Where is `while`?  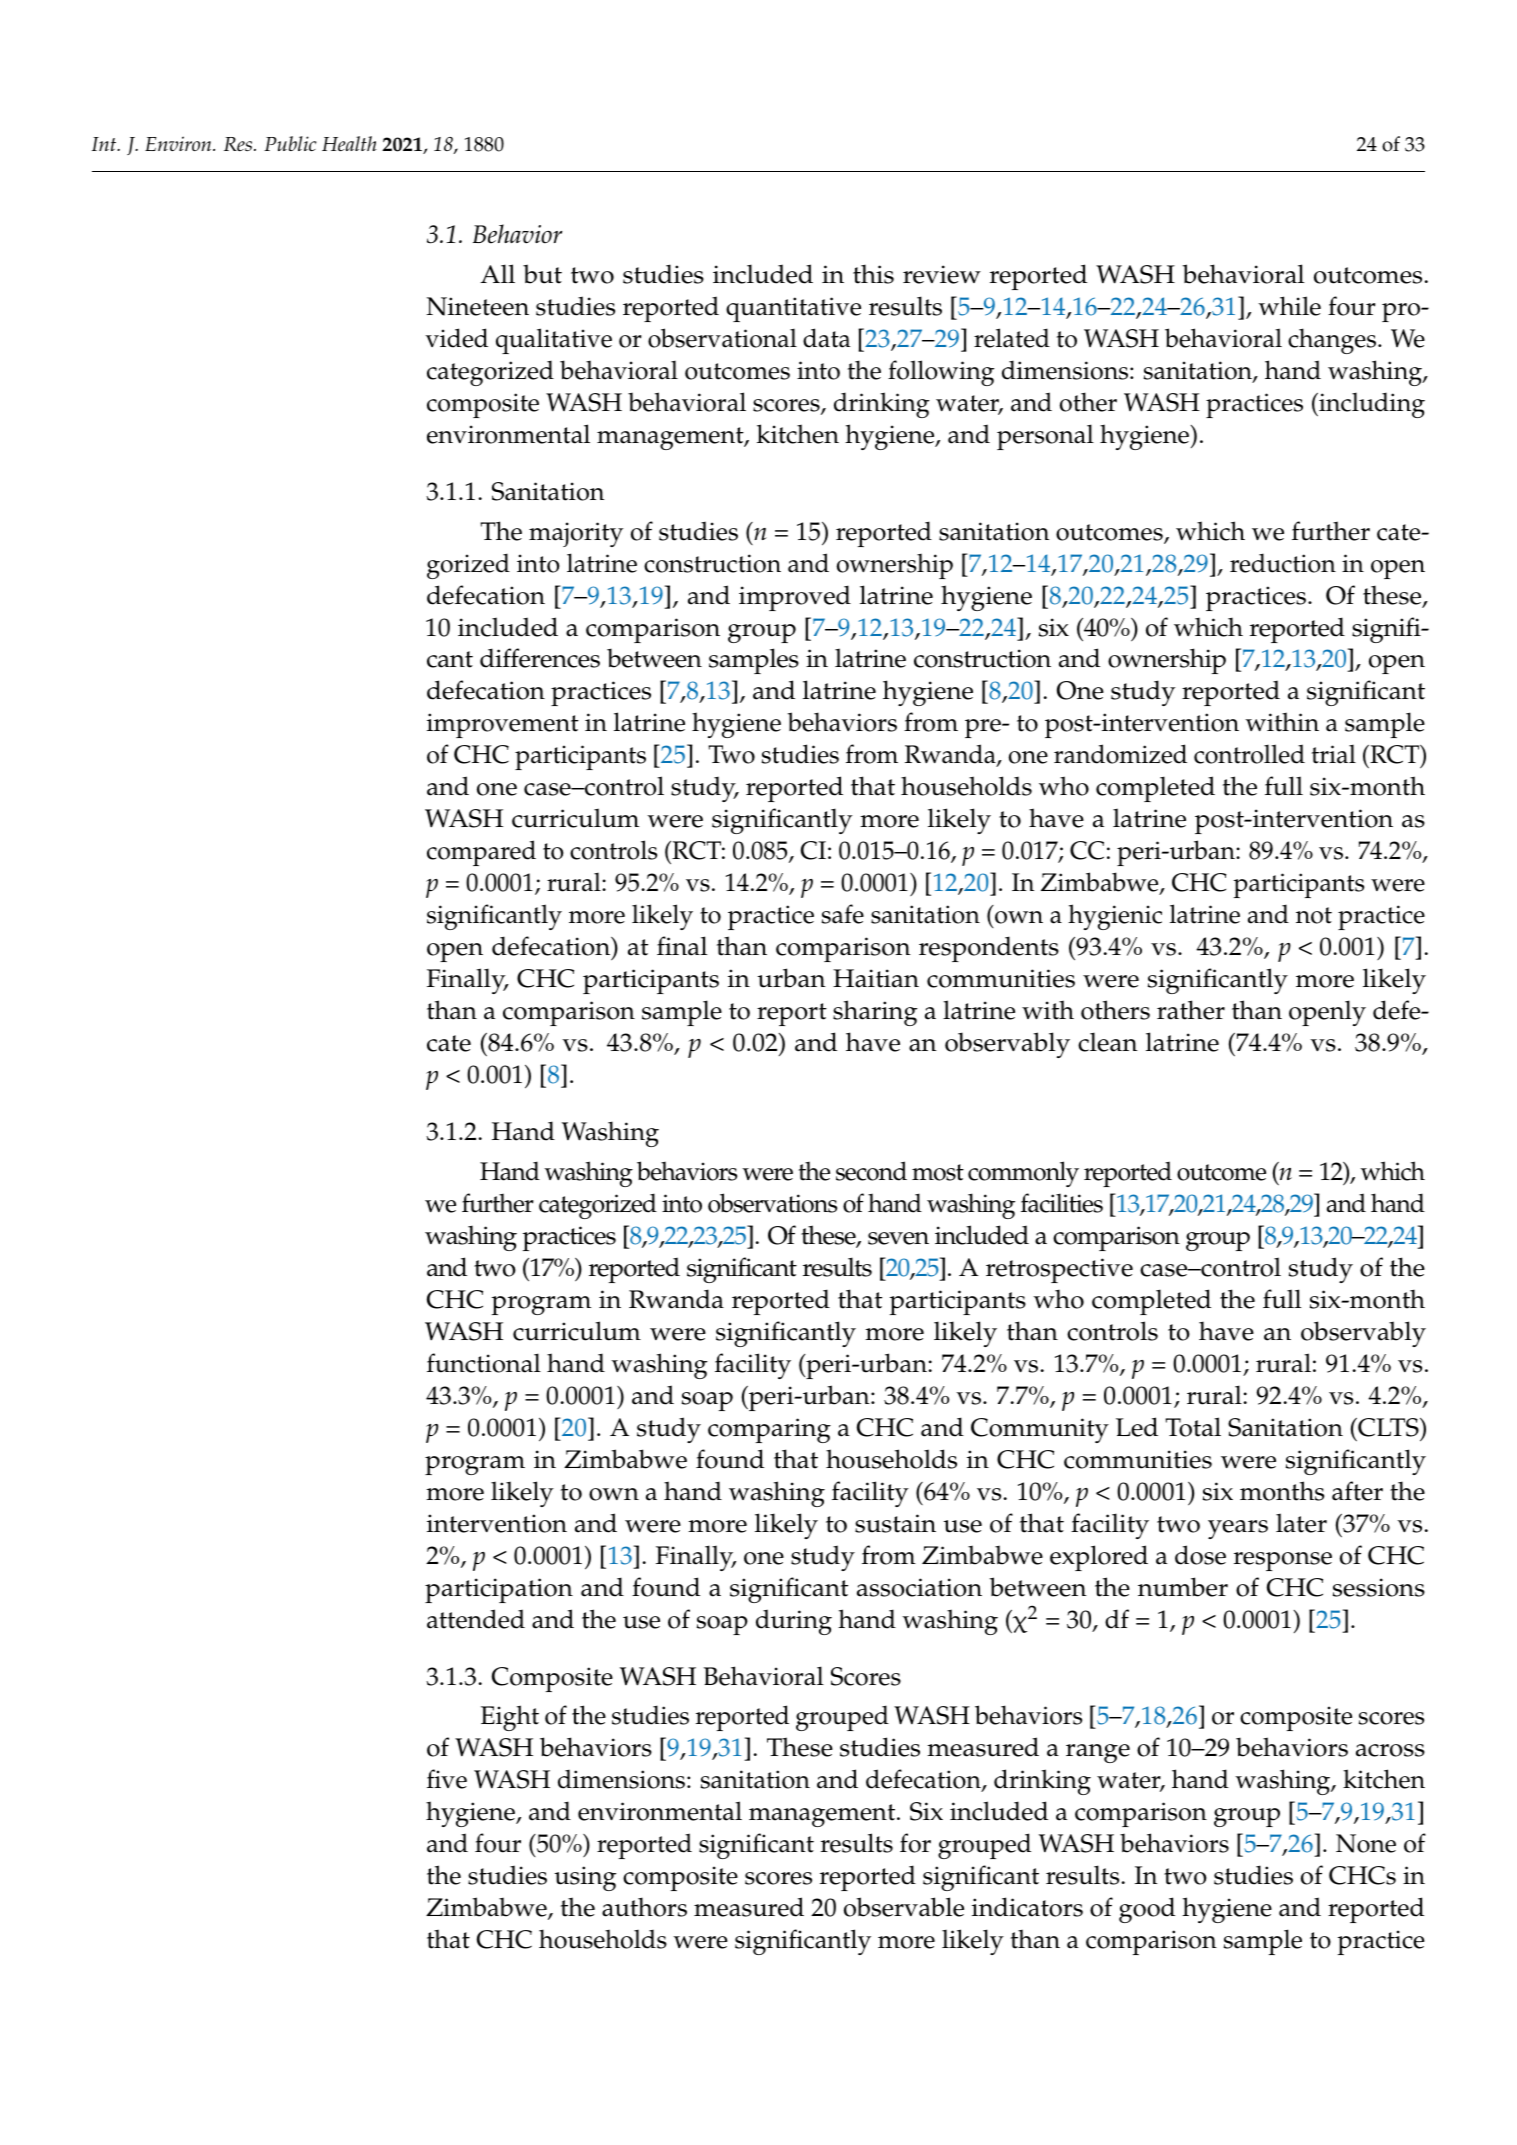 while is located at coordinates (1289, 306).
